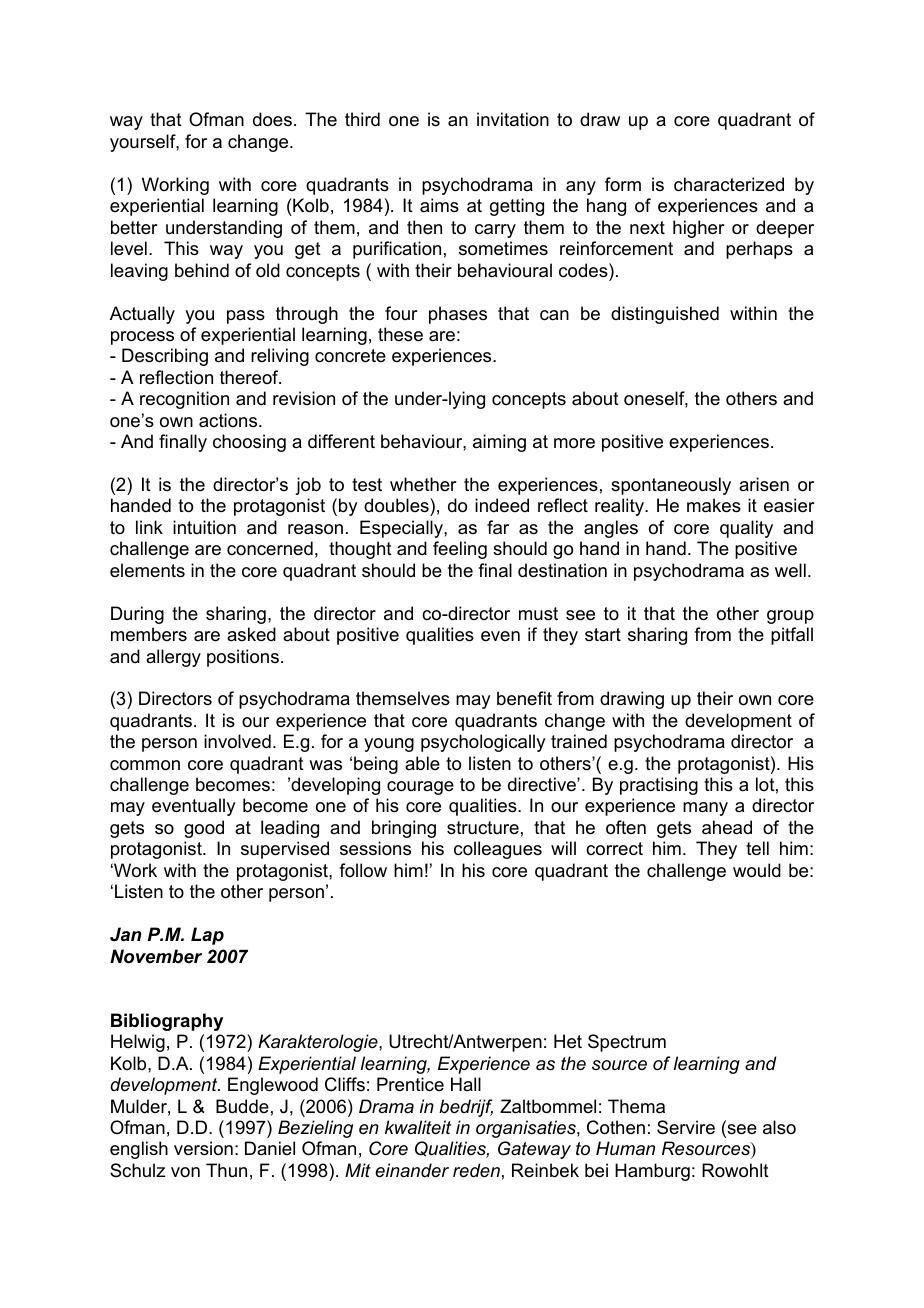 The height and width of the document is (1308, 924). What do you see at coordinates (665, 315) in the document?
I see `distinguished` at bounding box center [665, 315].
